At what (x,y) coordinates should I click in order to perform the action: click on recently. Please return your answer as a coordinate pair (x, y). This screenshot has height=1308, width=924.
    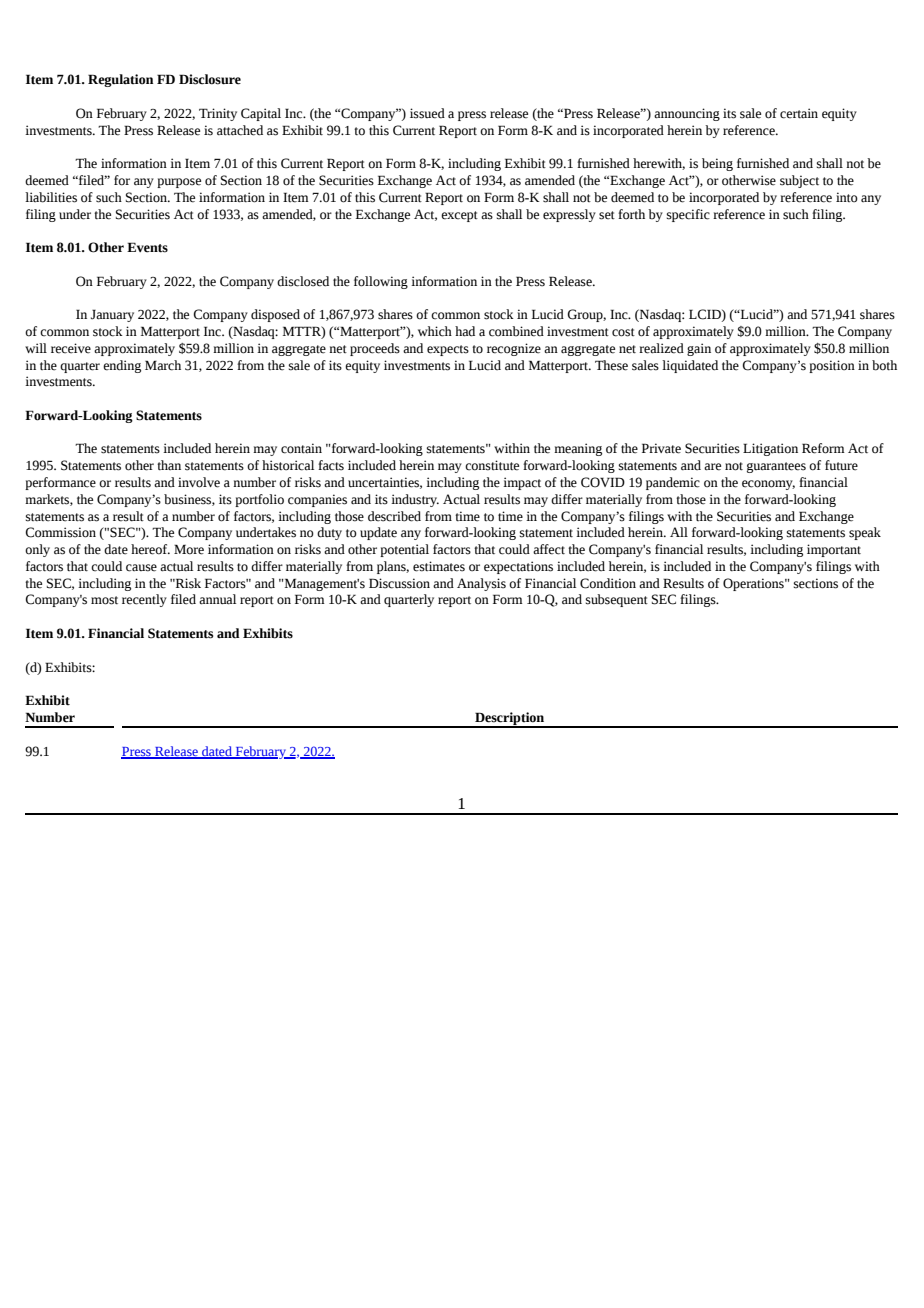
    Looking at the image, I should click on (144, 600).
